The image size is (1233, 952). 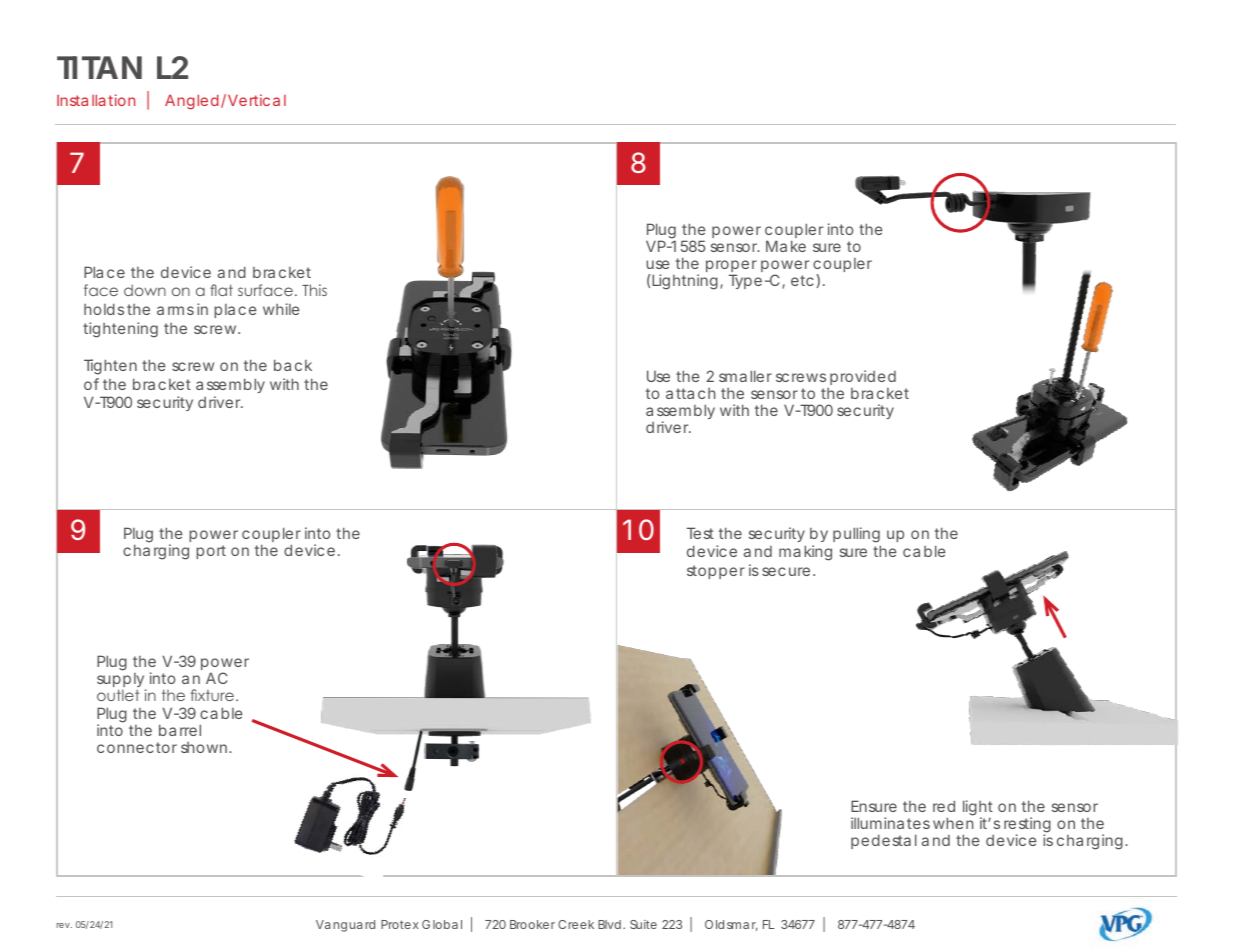 I want to click on This, so click(x=314, y=290).
